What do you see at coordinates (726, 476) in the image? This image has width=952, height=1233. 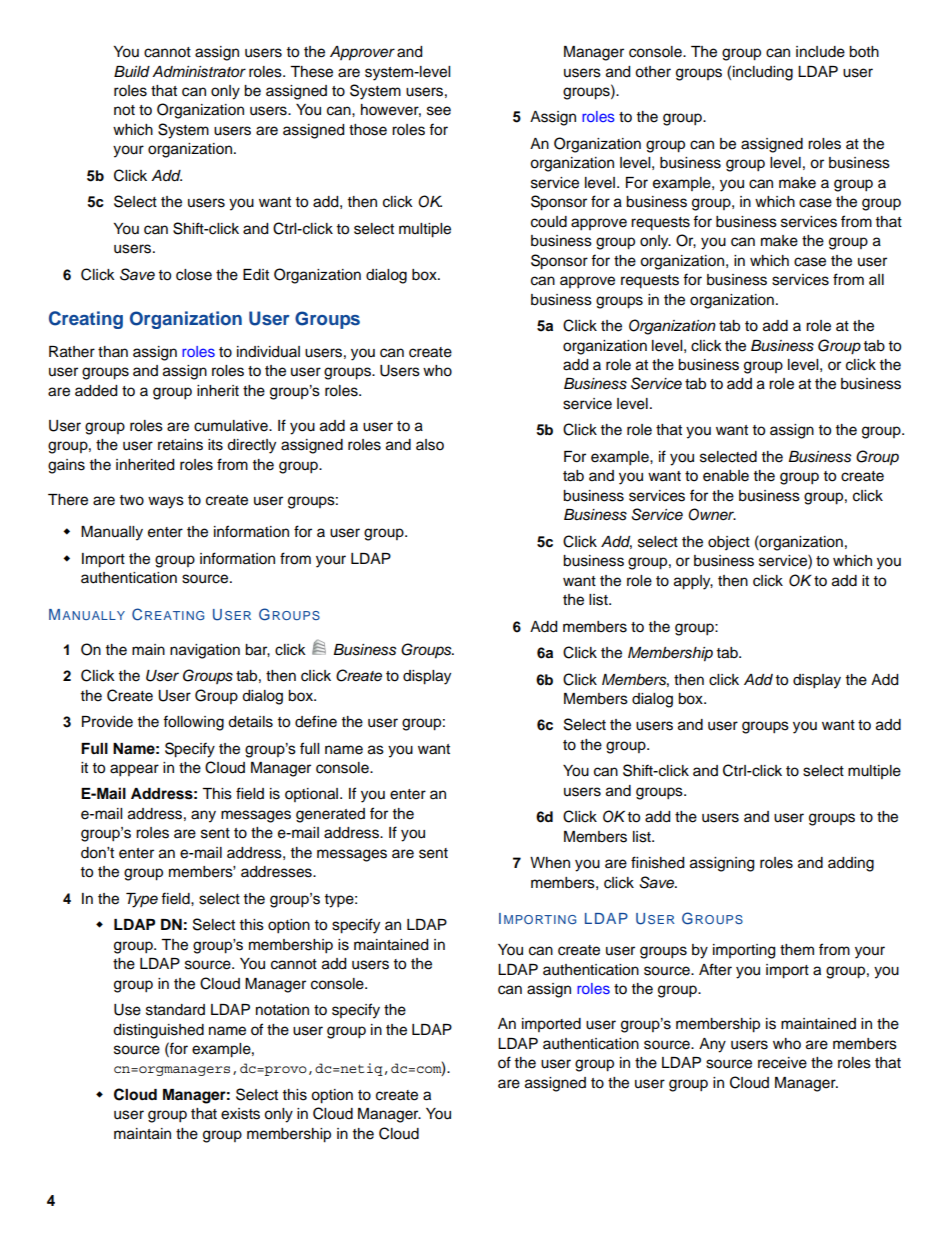 I see `enable` at bounding box center [726, 476].
